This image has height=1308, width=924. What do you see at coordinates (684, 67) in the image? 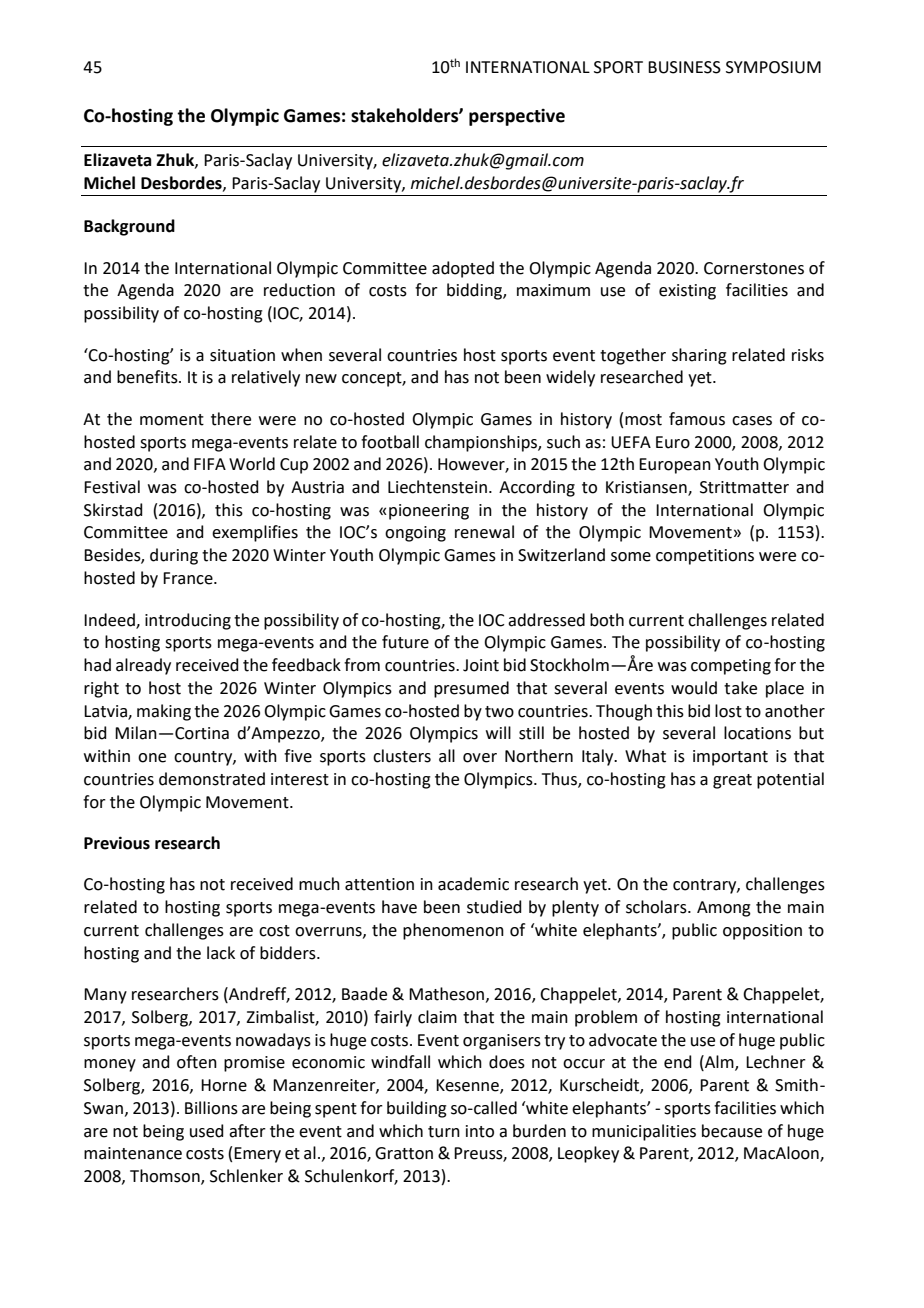
I see `BUSINESS` at bounding box center [684, 67].
